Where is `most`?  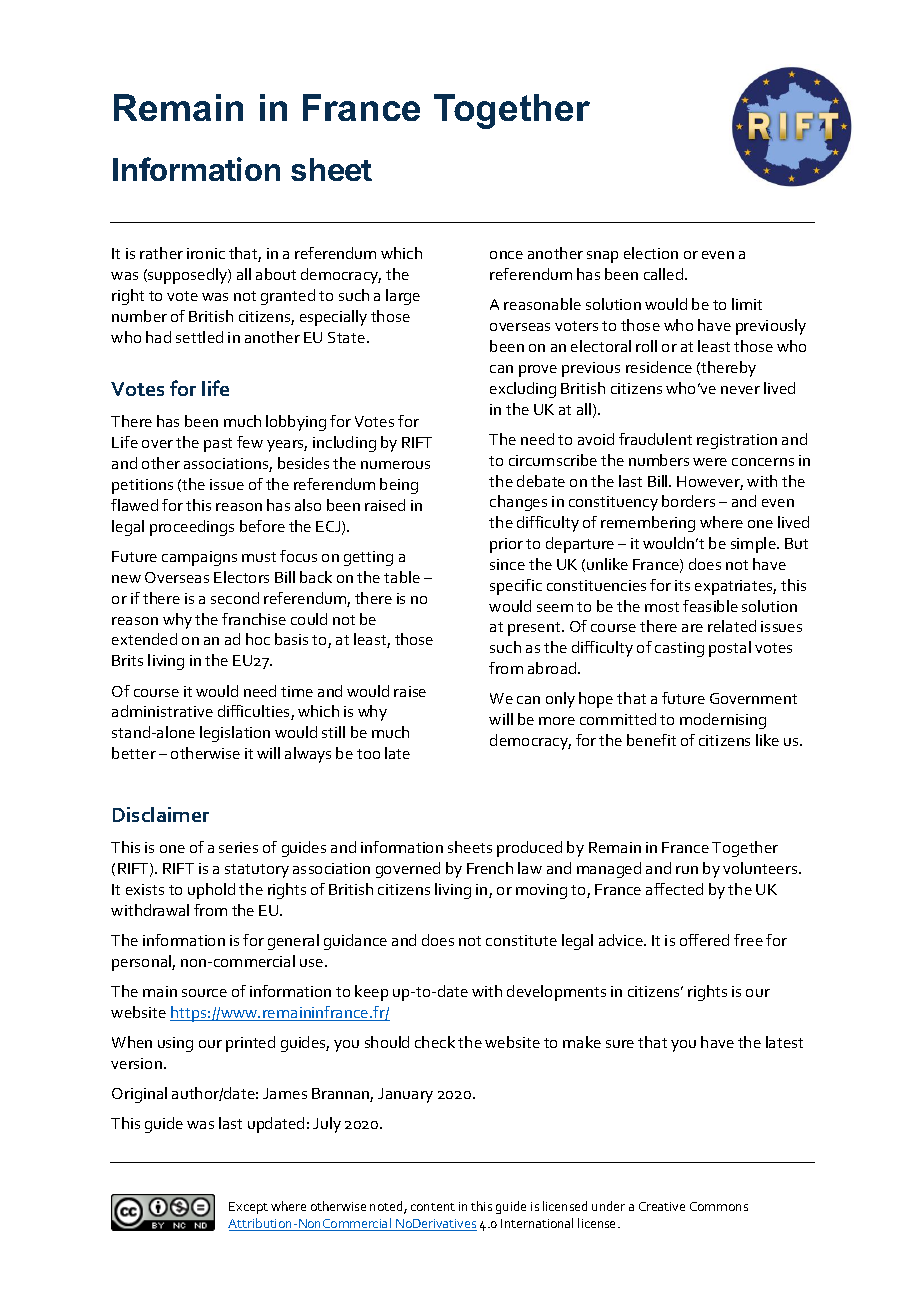 most is located at coordinates (662, 607).
